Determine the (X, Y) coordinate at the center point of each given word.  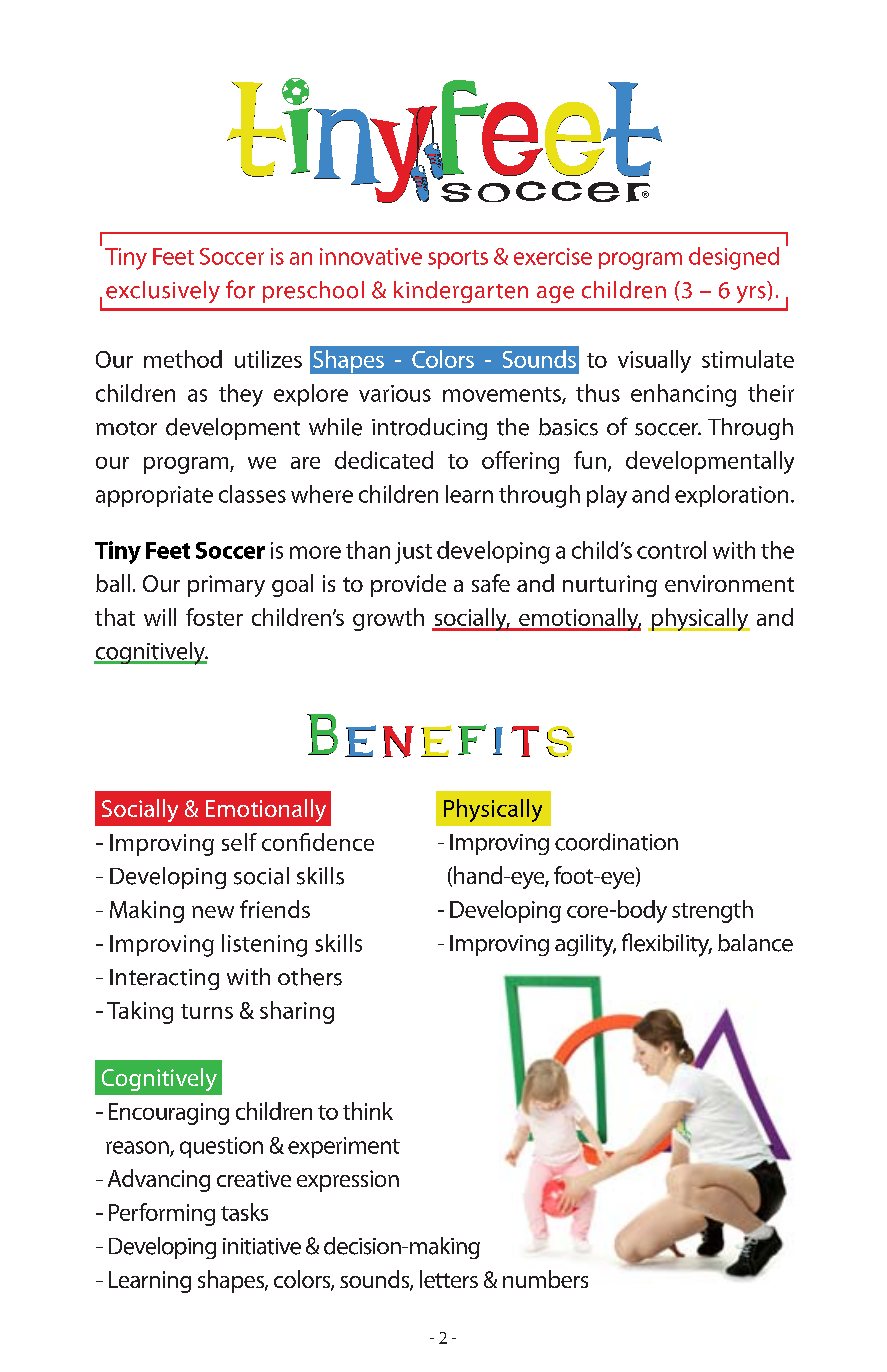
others (310, 977)
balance (755, 943)
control (671, 550)
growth (388, 619)
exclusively (163, 292)
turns (207, 1011)
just (413, 553)
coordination (616, 842)
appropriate (154, 496)
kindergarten (461, 292)
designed (734, 258)
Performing (162, 1214)
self (239, 842)
